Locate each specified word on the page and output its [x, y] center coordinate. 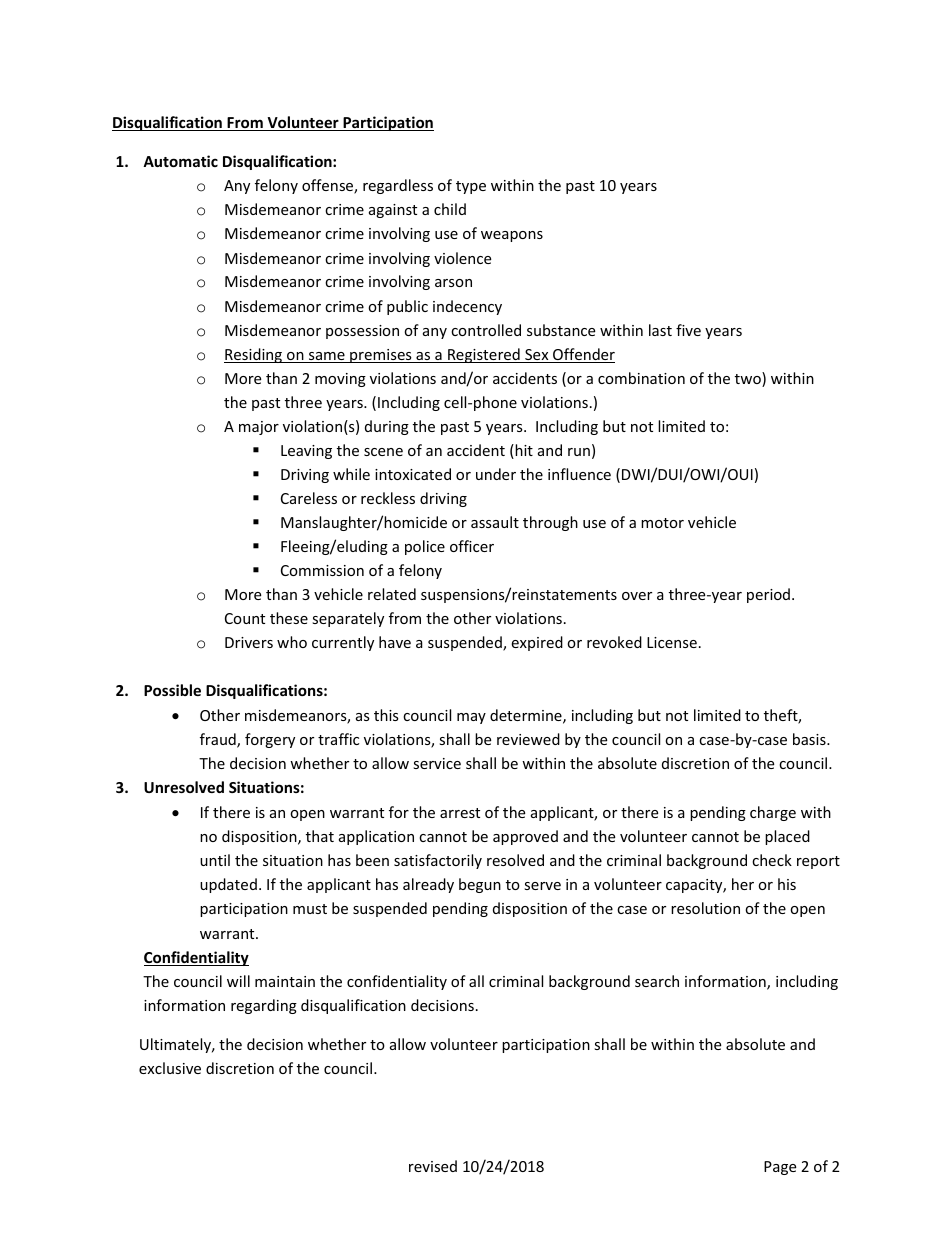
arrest [460, 813]
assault [495, 522]
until [215, 860]
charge [773, 813]
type [471, 187]
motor [662, 523]
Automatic [180, 161]
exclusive [170, 1068]
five [688, 330]
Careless [309, 498]
